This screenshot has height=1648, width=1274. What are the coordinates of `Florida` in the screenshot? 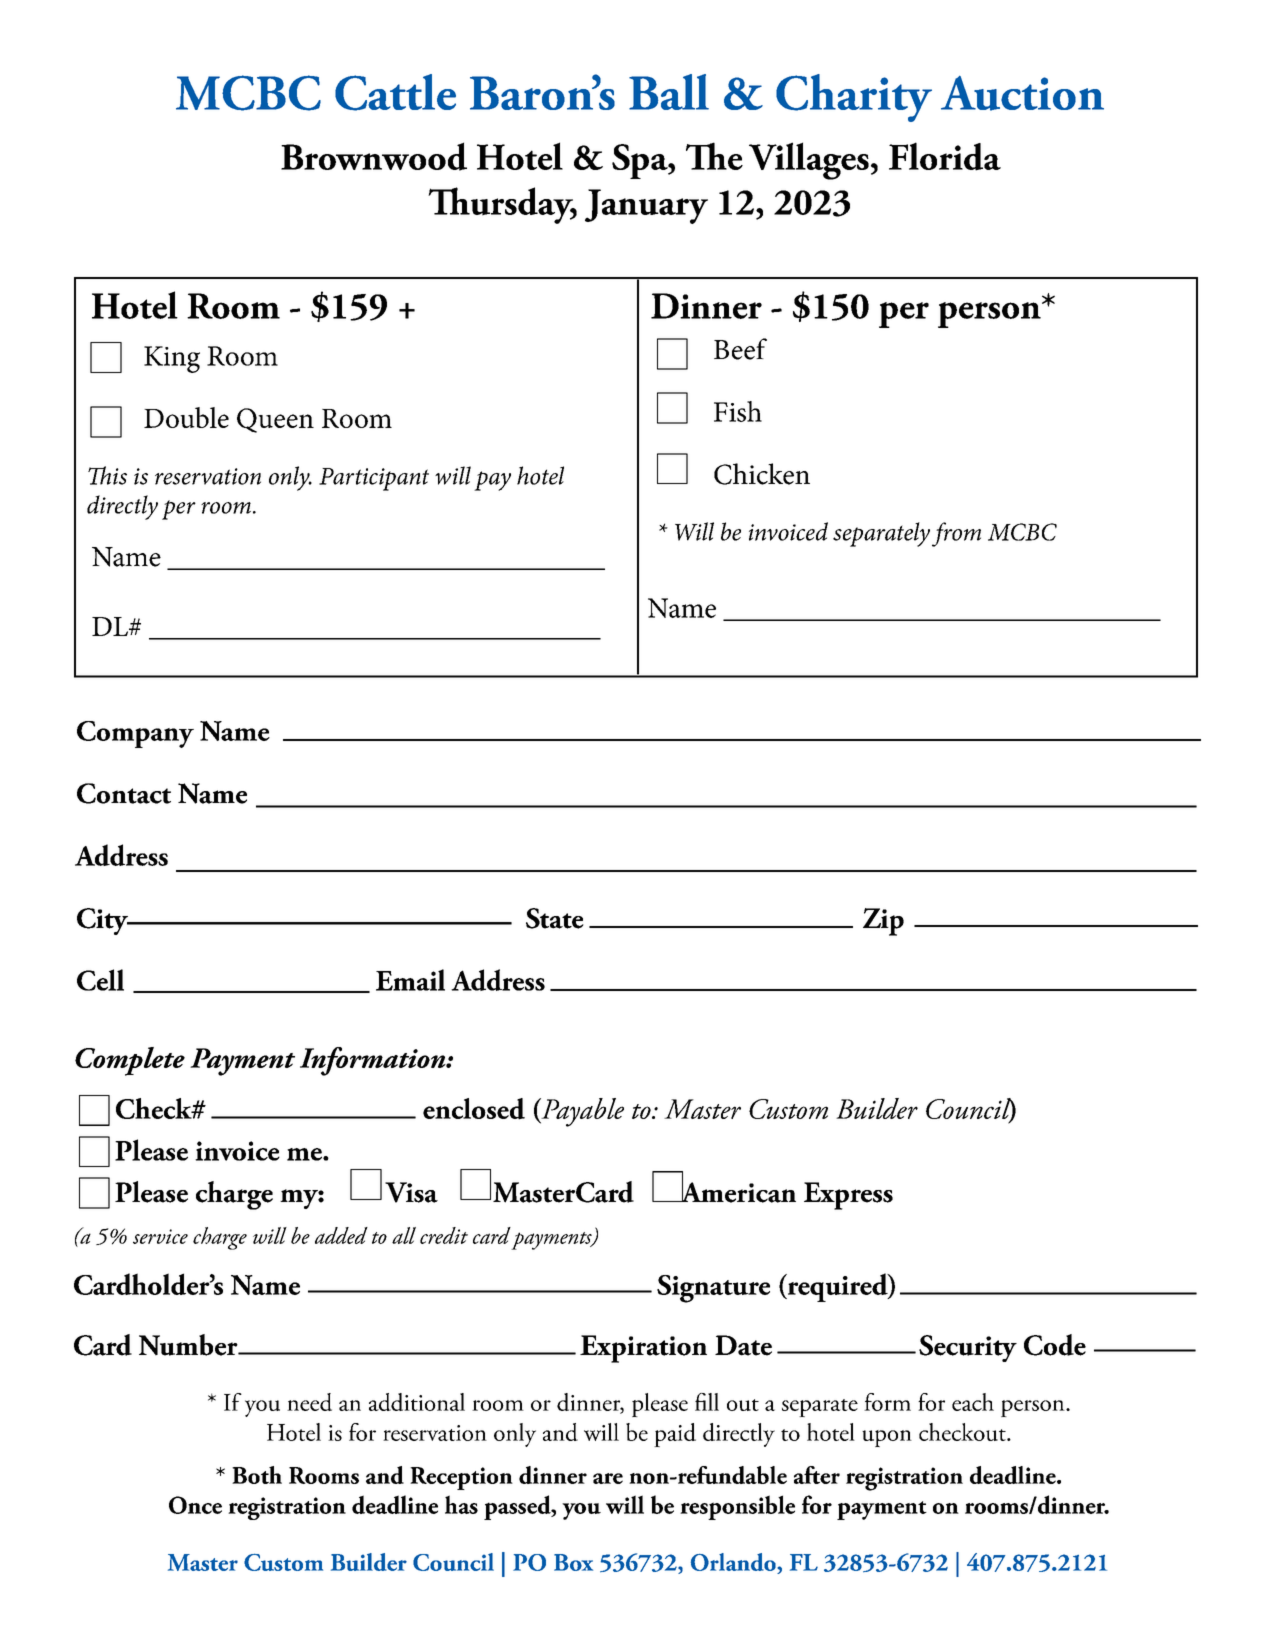 It's located at (945, 156).
